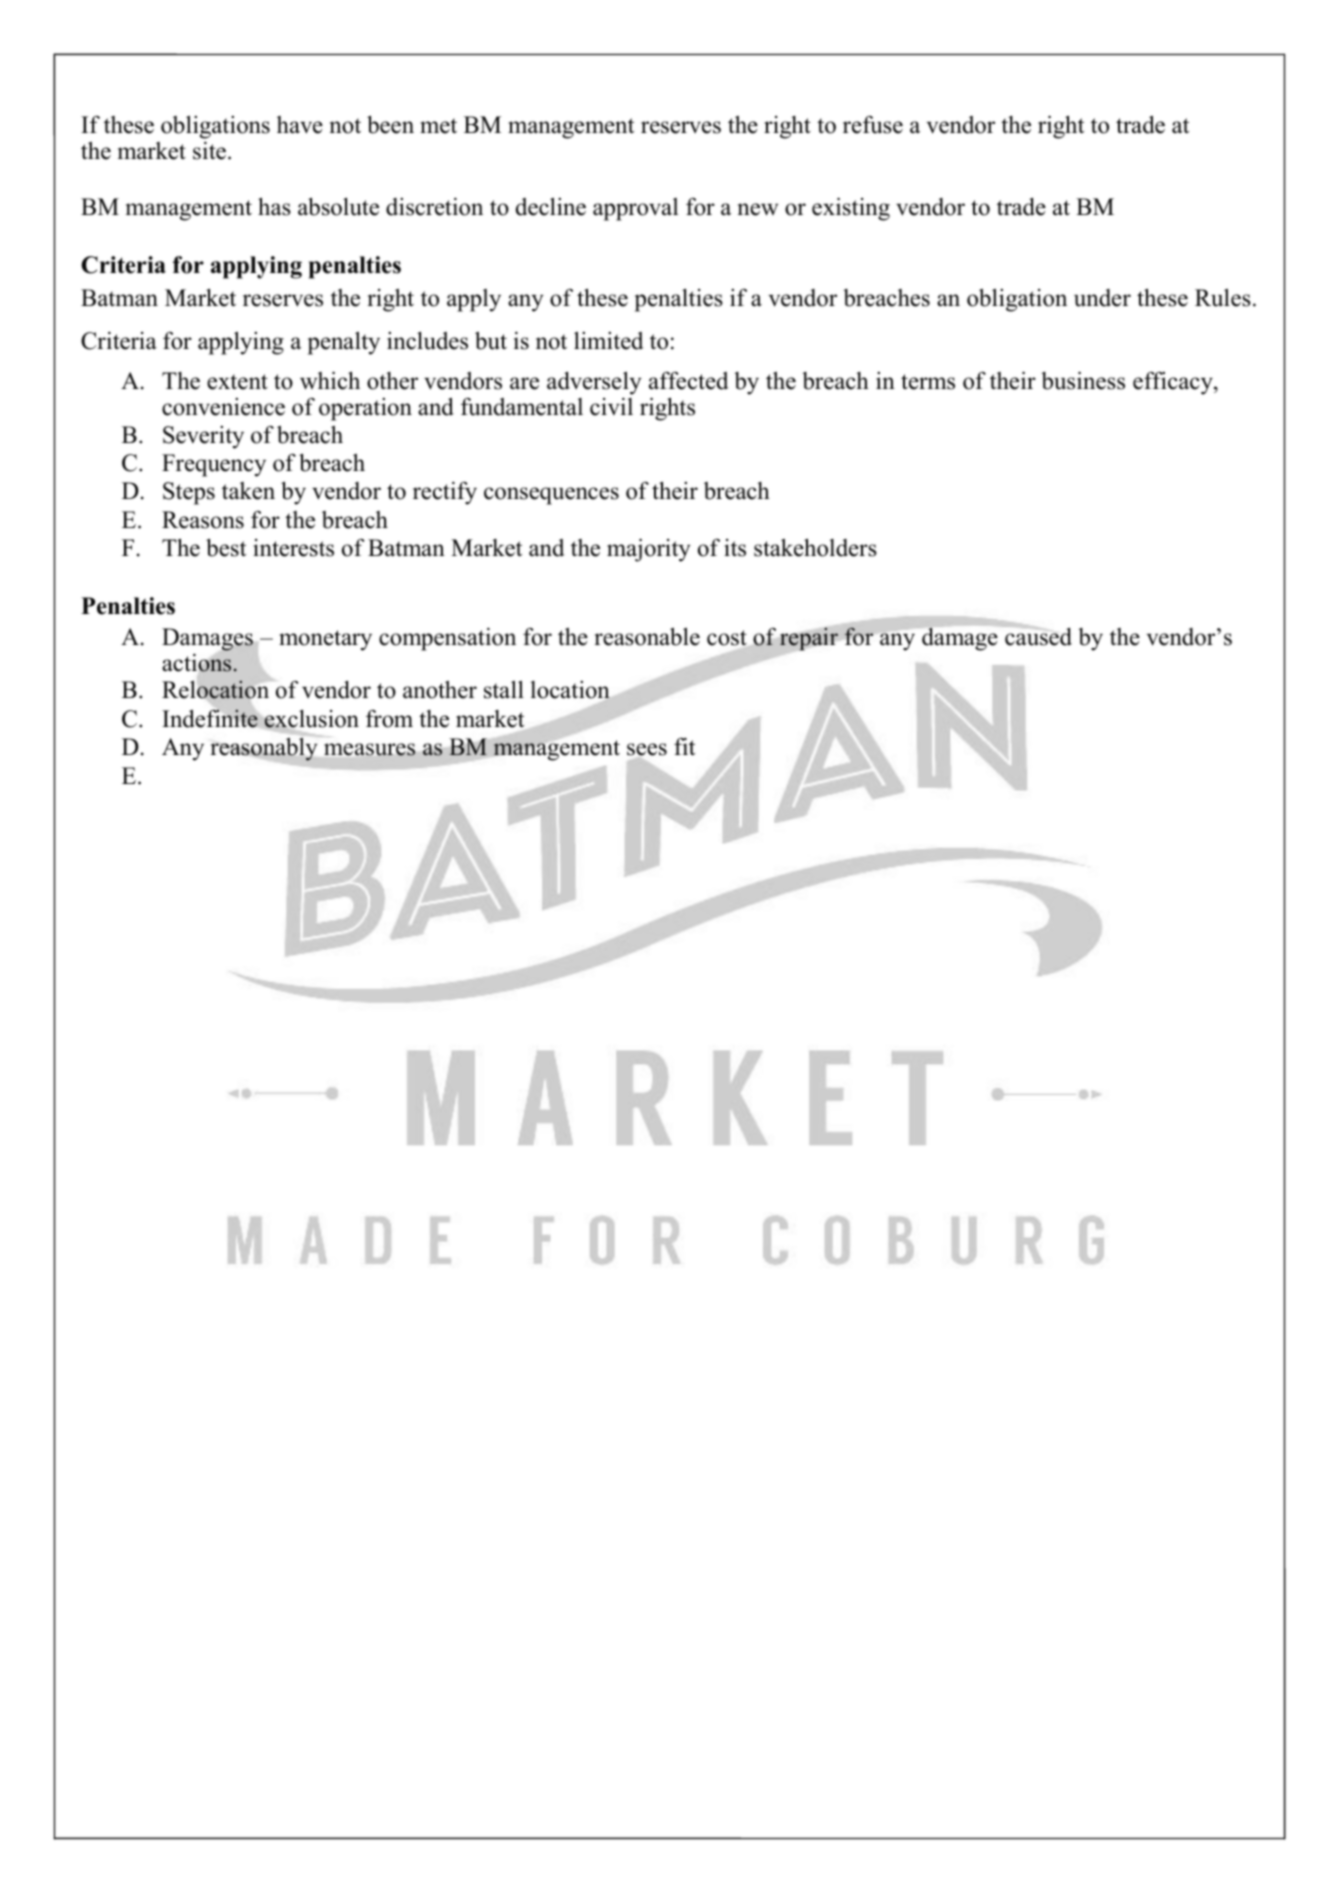  What do you see at coordinates (1083, 380) in the document?
I see `business` at bounding box center [1083, 380].
